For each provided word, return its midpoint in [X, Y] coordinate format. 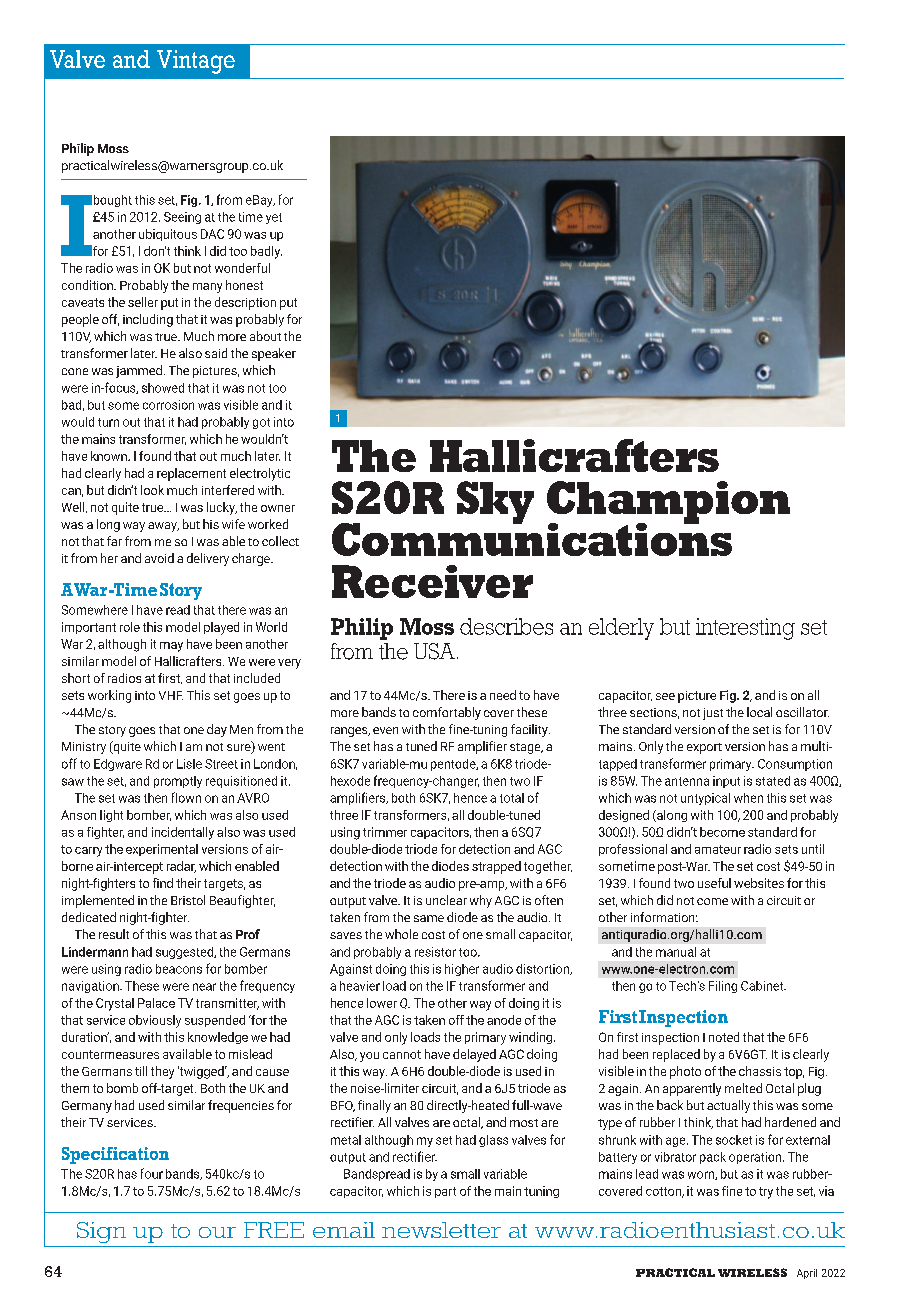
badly [266, 252]
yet [274, 218]
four [152, 1173]
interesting [745, 629]
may [171, 647]
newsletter [441, 1230]
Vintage [196, 62]
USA [434, 651]
